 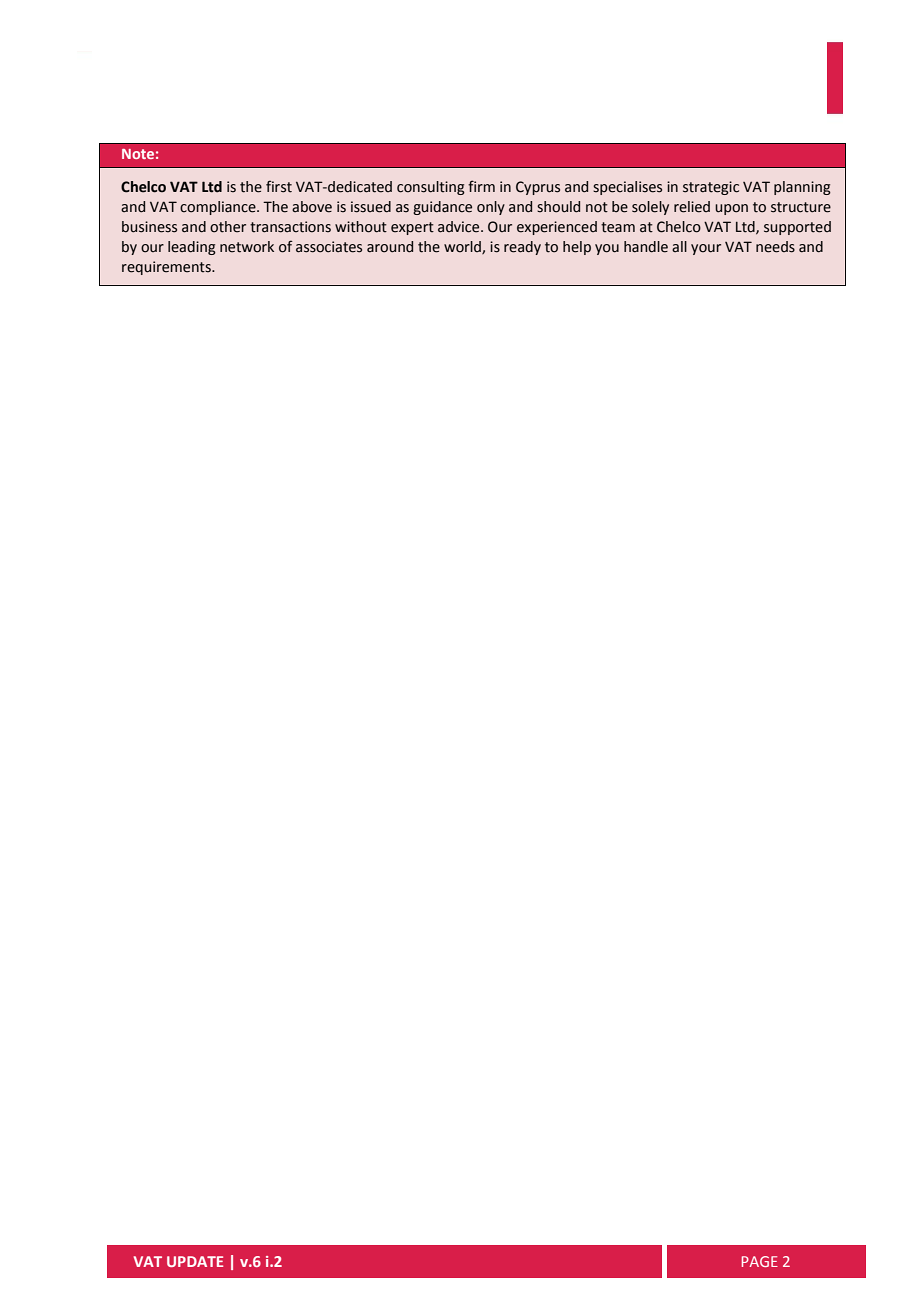 What do you see at coordinates (679, 247) in the screenshot?
I see `all` at bounding box center [679, 247].
